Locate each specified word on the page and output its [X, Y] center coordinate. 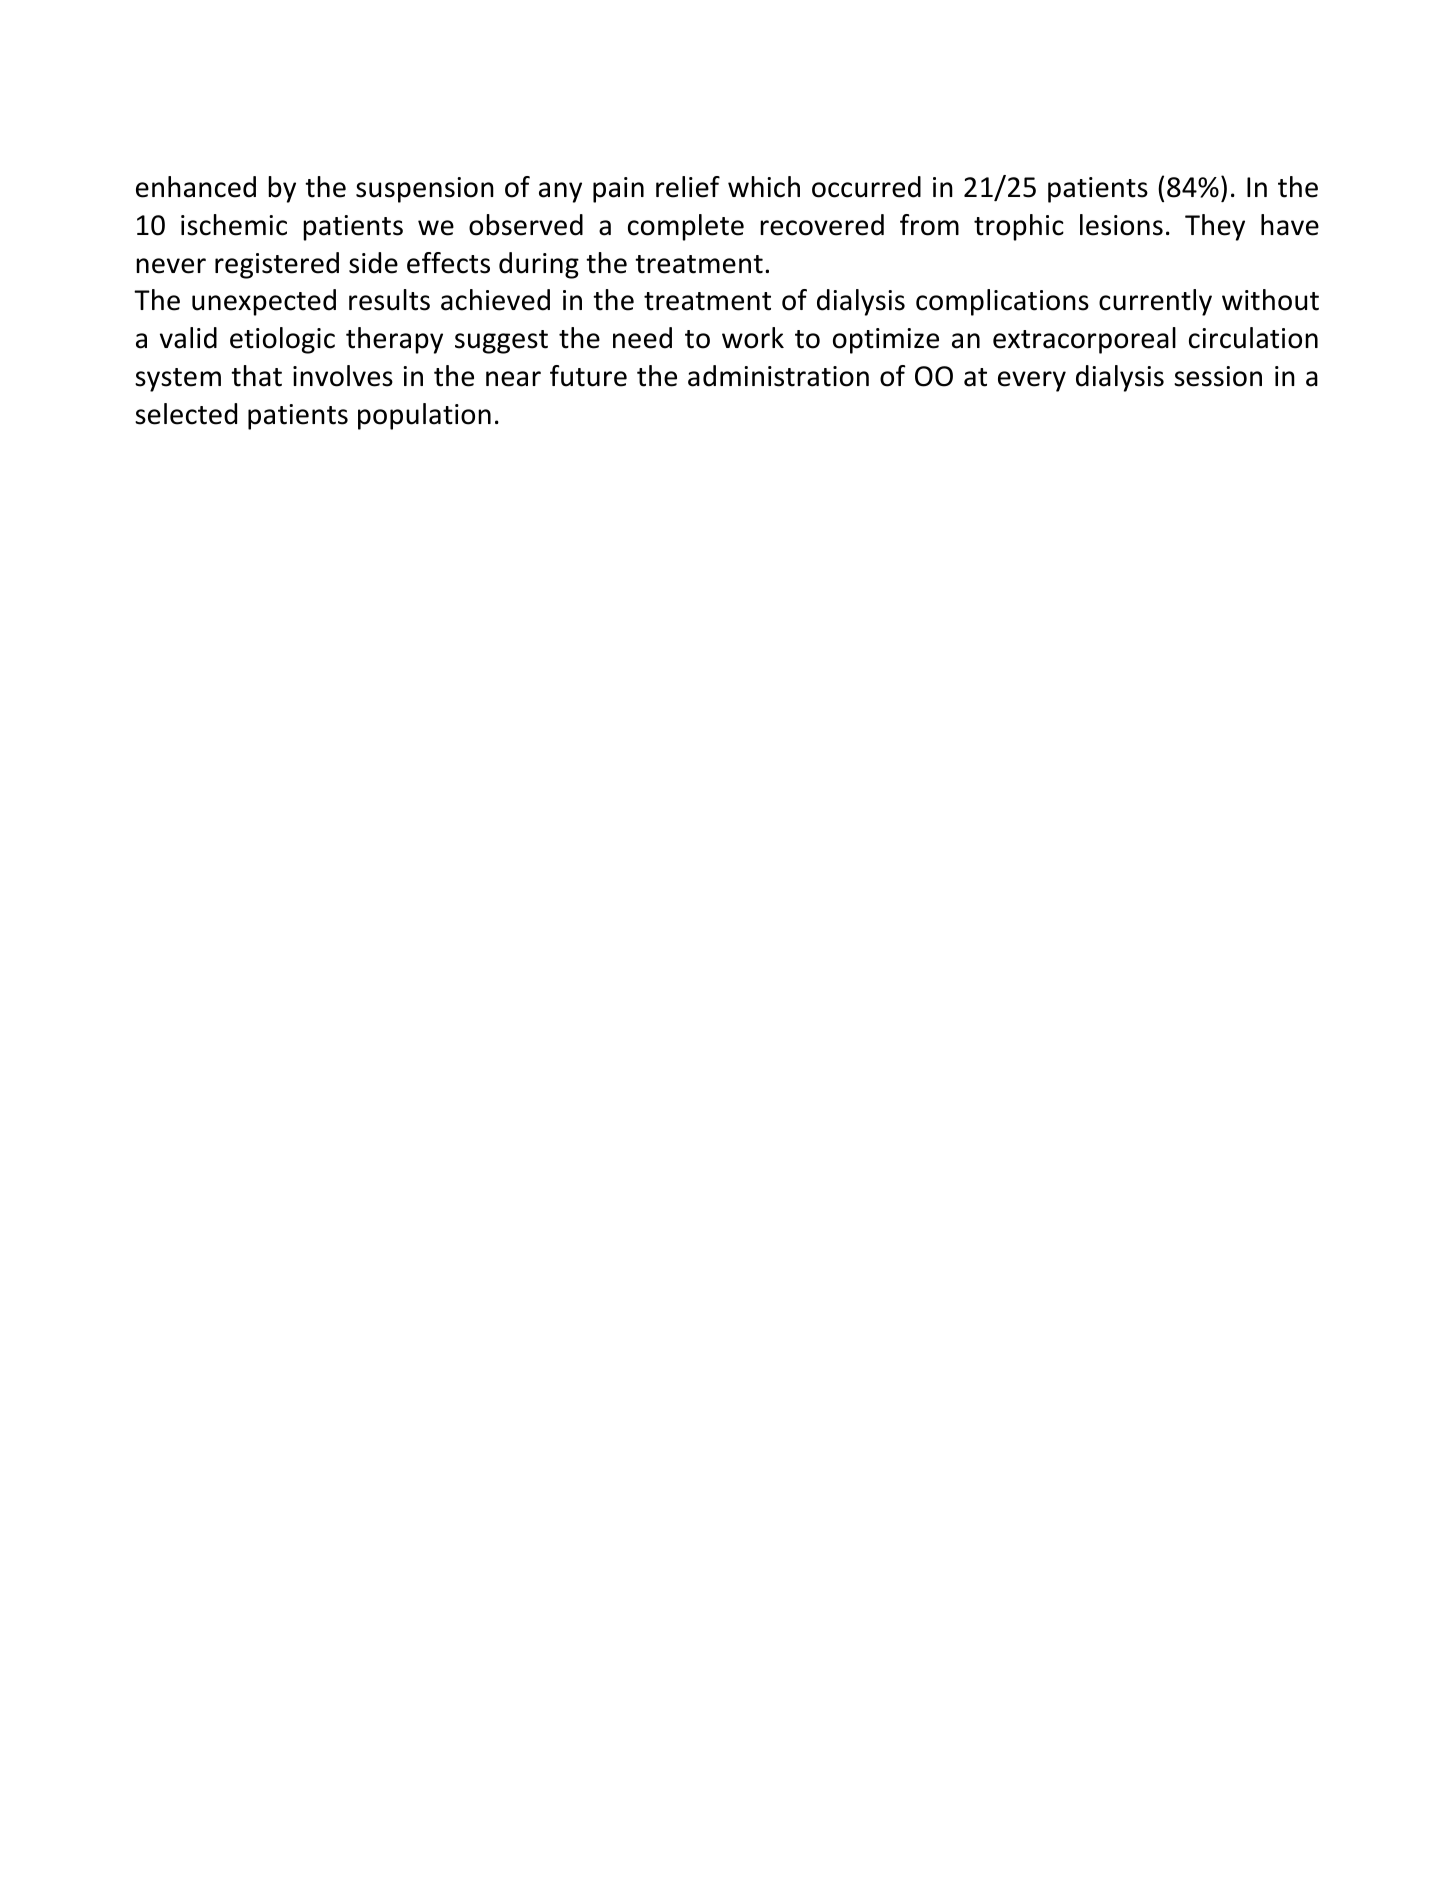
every [1032, 381]
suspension [425, 190]
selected [186, 414]
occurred [866, 187]
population [424, 416]
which [764, 187]
